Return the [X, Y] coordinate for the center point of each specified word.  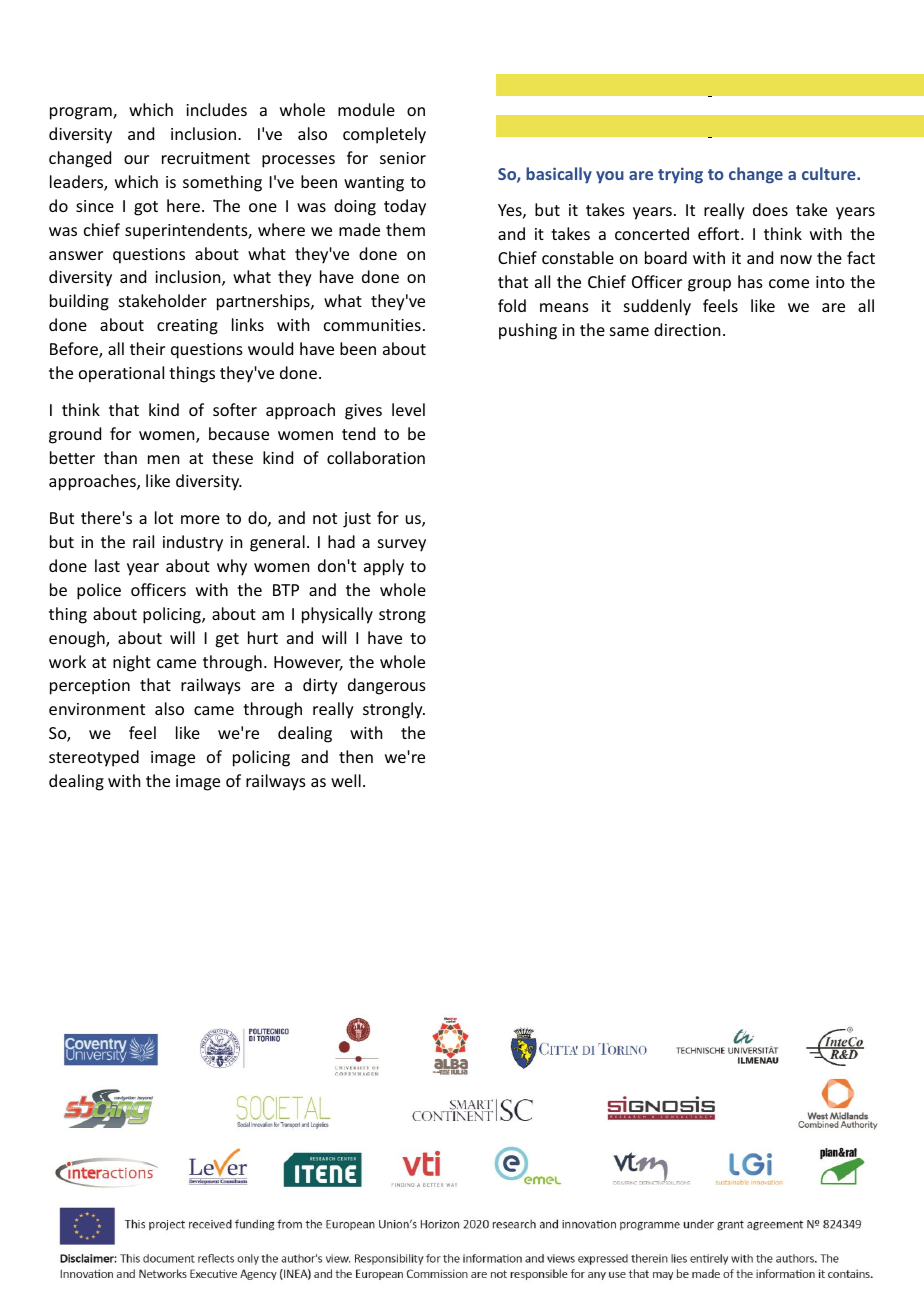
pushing [528, 331]
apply [384, 567]
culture [830, 173]
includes [216, 109]
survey [402, 545]
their [147, 348]
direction [687, 329]
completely [384, 135]
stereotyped [94, 758]
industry [193, 543]
